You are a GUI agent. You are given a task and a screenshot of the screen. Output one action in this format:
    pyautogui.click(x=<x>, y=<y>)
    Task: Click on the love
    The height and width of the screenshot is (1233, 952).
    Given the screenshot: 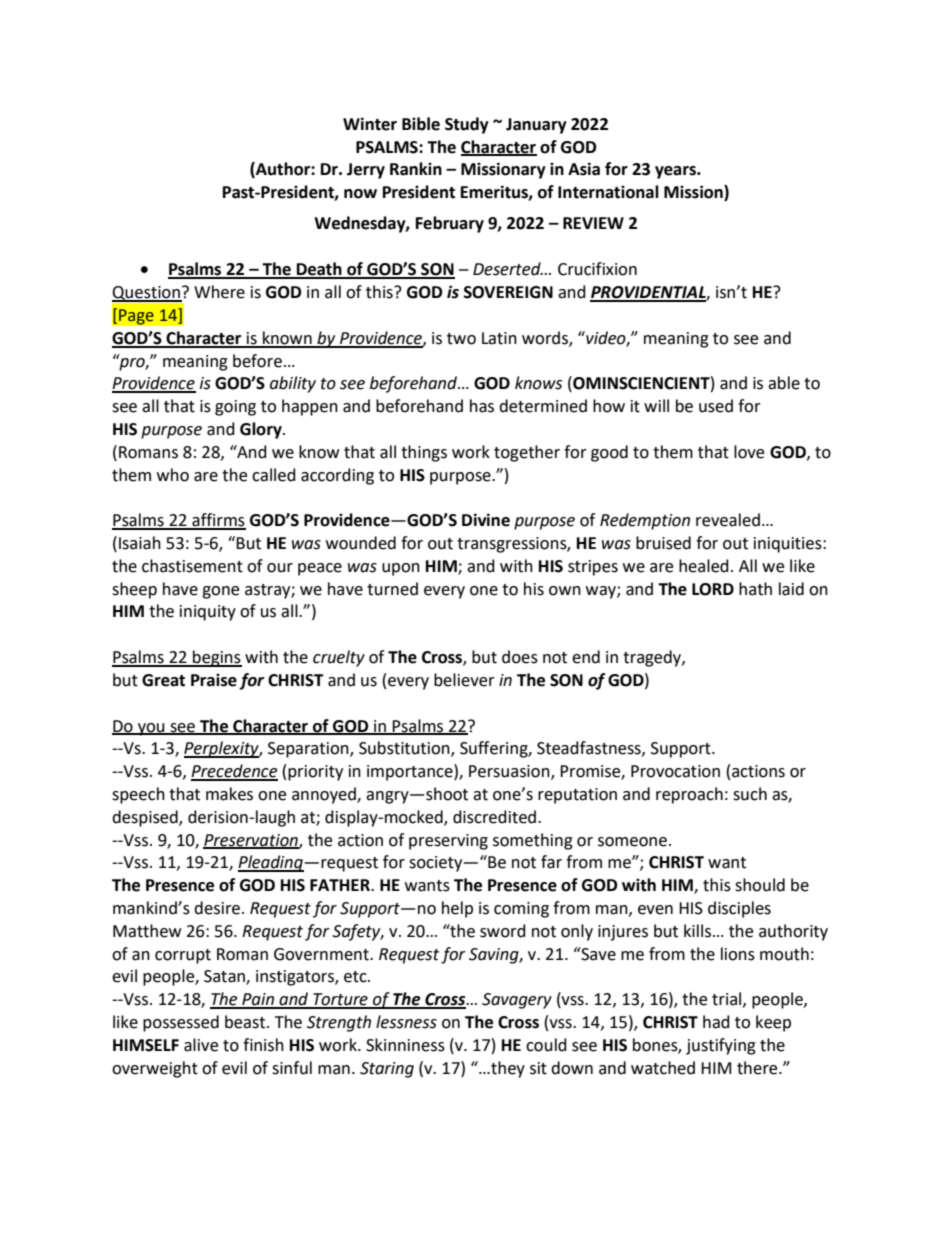 What is the action you would take?
    pyautogui.click(x=749, y=452)
